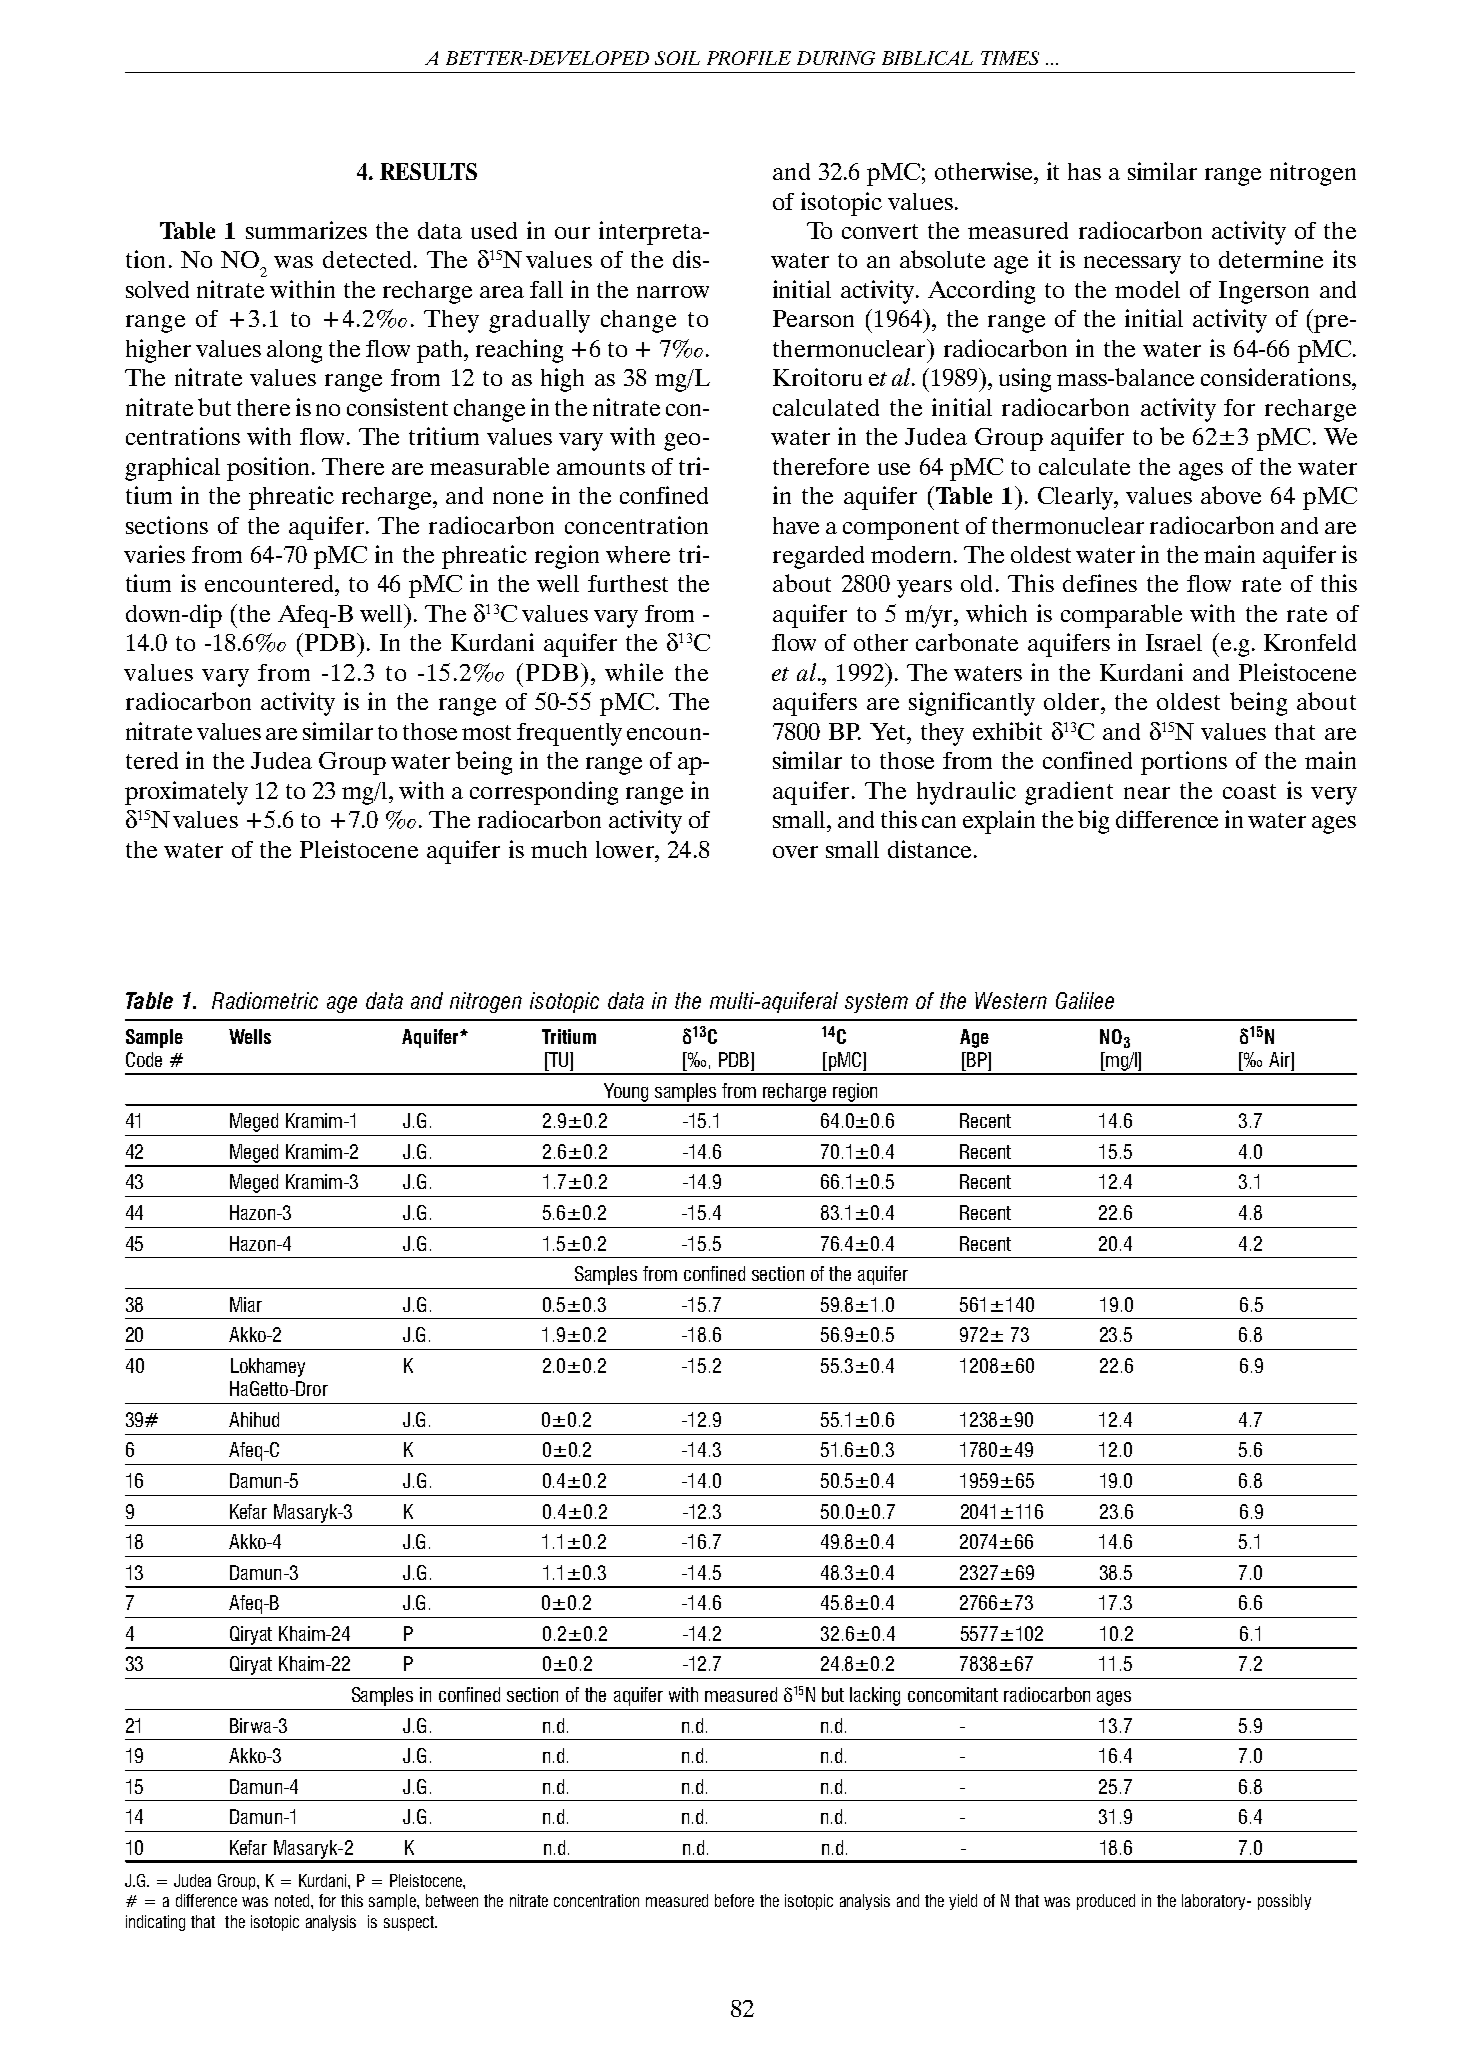 The width and height of the page is (1461, 2067). What do you see at coordinates (734, 1900) in the page?
I see `before` at bounding box center [734, 1900].
